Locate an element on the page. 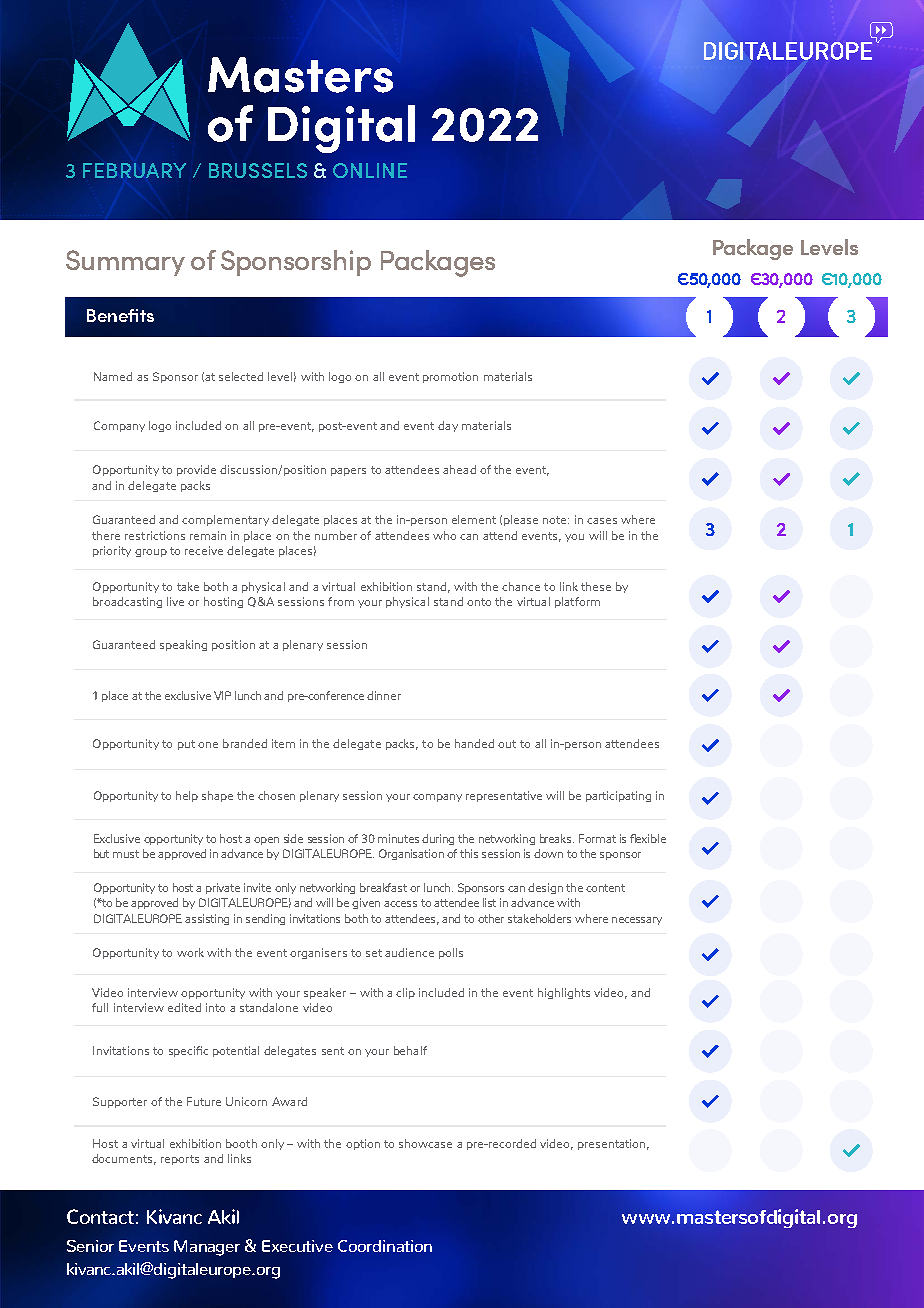  FEBRUARY is located at coordinates (134, 170).
